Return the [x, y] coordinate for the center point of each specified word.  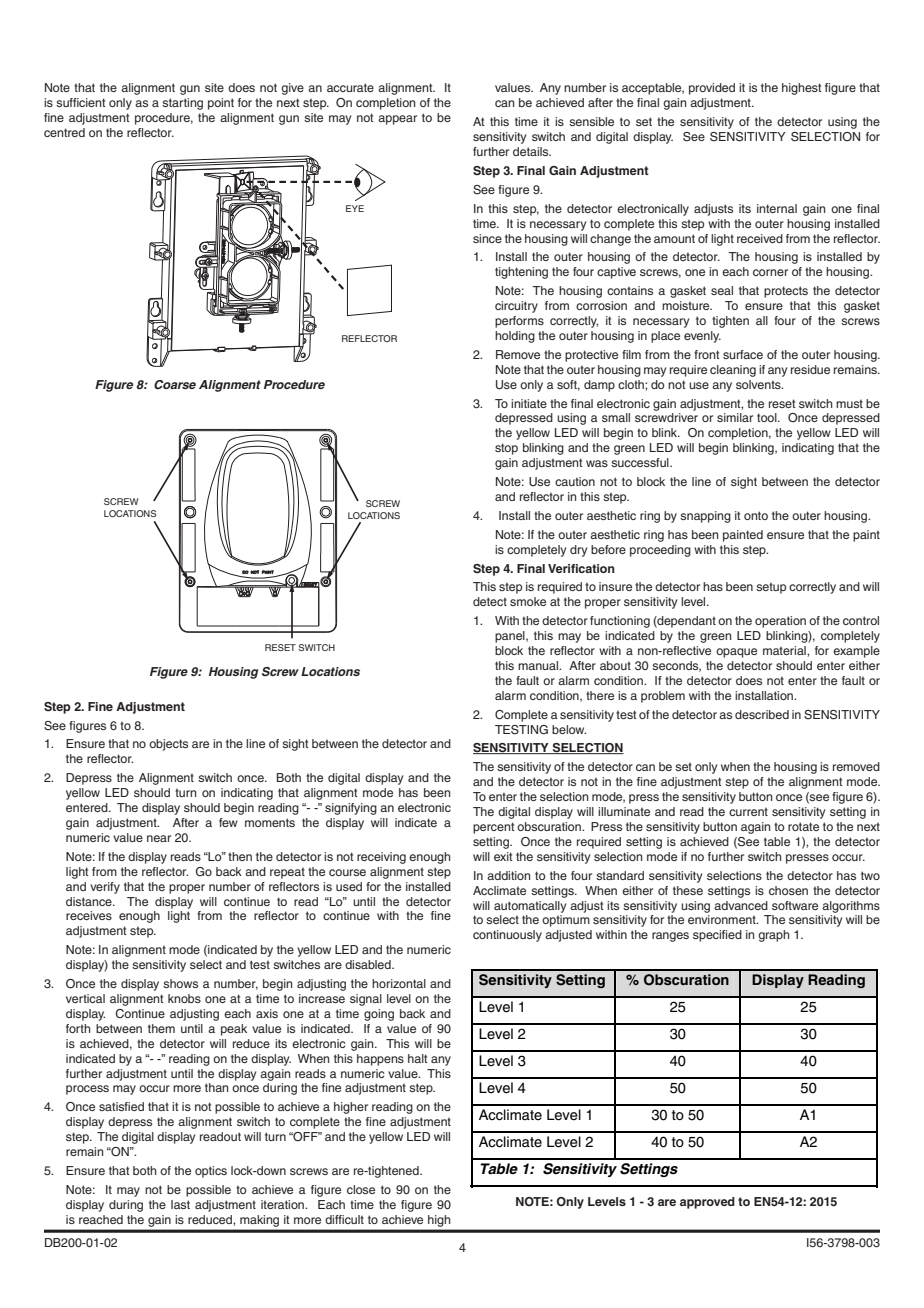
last [180, 1204]
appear [397, 120]
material [785, 650]
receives [89, 915]
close [361, 1189]
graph [773, 936]
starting [182, 104]
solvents [759, 384]
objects [168, 745]
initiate [529, 403]
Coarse [175, 384]
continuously [507, 936]
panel [511, 637]
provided [712, 89]
